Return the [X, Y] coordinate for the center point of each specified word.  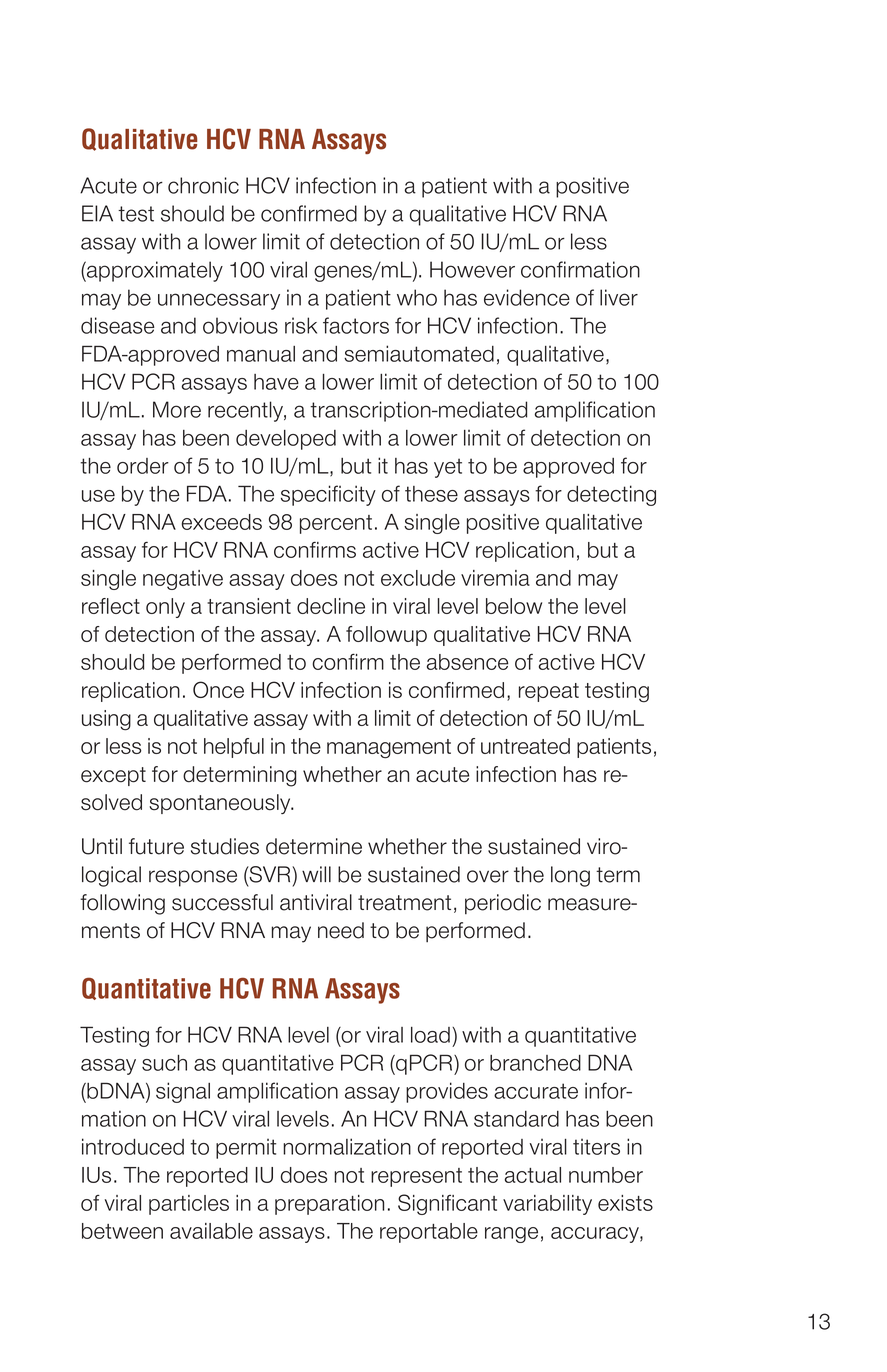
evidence [527, 297]
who [417, 297]
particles [189, 1205]
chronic [203, 185]
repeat [549, 692]
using [106, 720]
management [389, 749]
